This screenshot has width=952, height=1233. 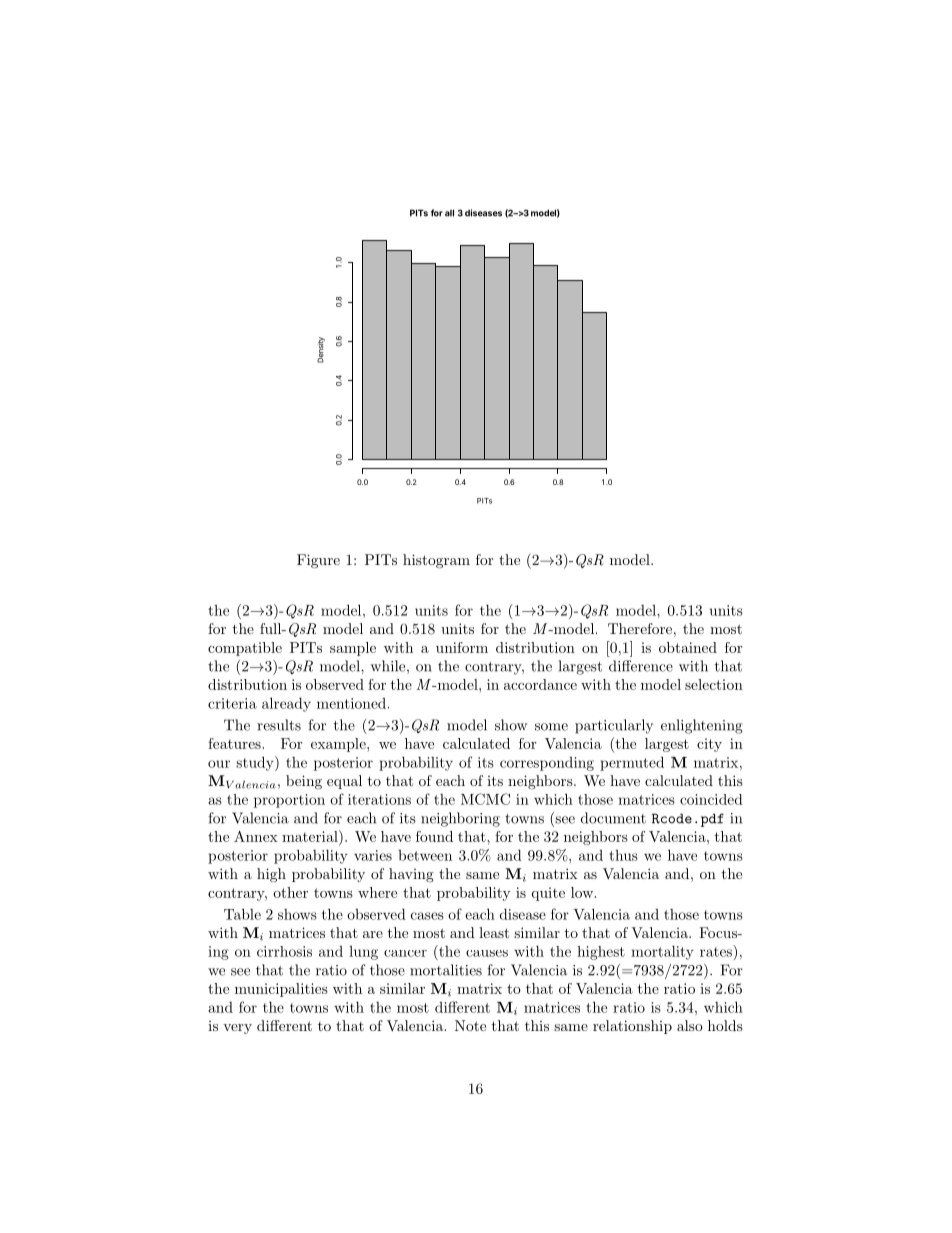 I want to click on municipalities, so click(x=281, y=990).
